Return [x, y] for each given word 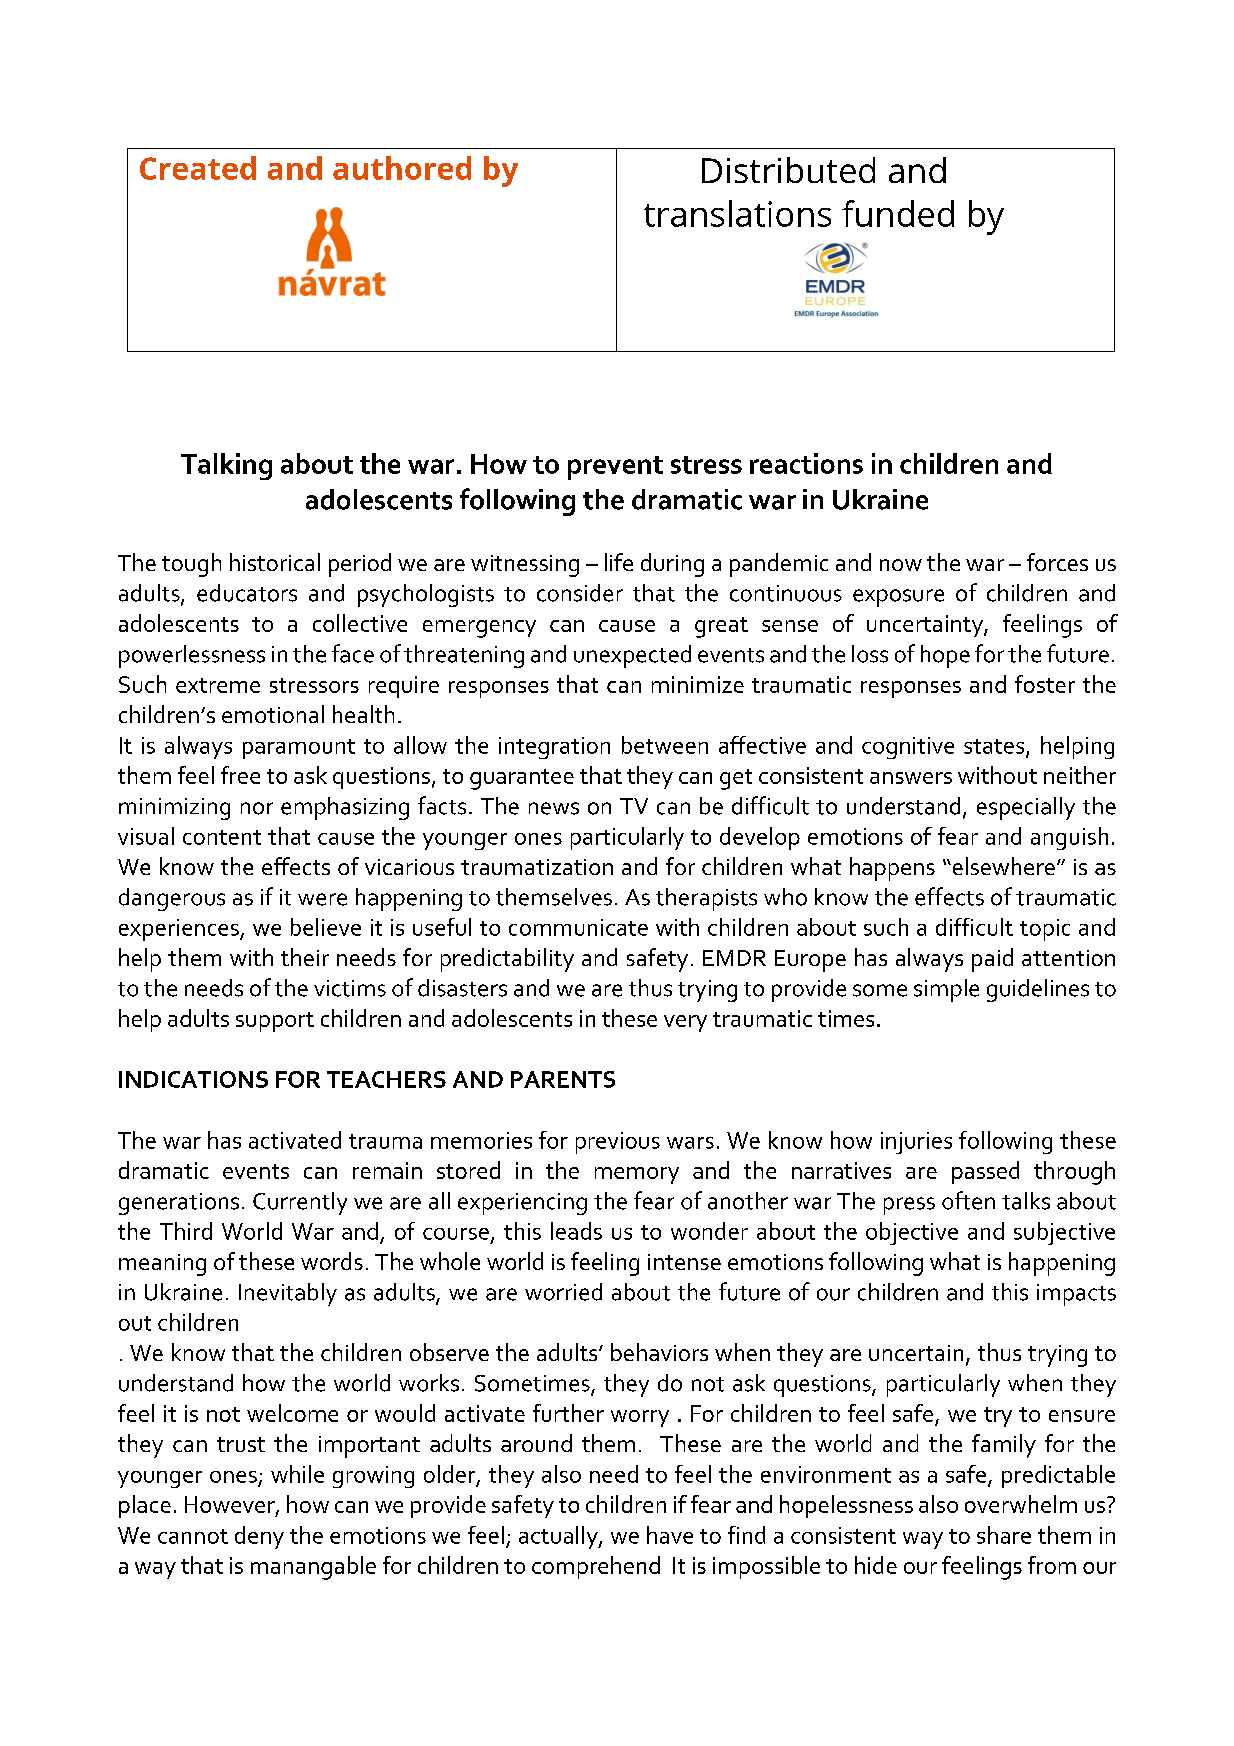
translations [737, 213]
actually [559, 1537]
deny [259, 1537]
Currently [300, 1203]
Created [198, 168]
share [1004, 1535]
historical [275, 562]
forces [1057, 562]
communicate [578, 927]
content [222, 837]
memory [637, 1175]
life [619, 562]
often [968, 1200]
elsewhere [1002, 866]
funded [898, 213]
